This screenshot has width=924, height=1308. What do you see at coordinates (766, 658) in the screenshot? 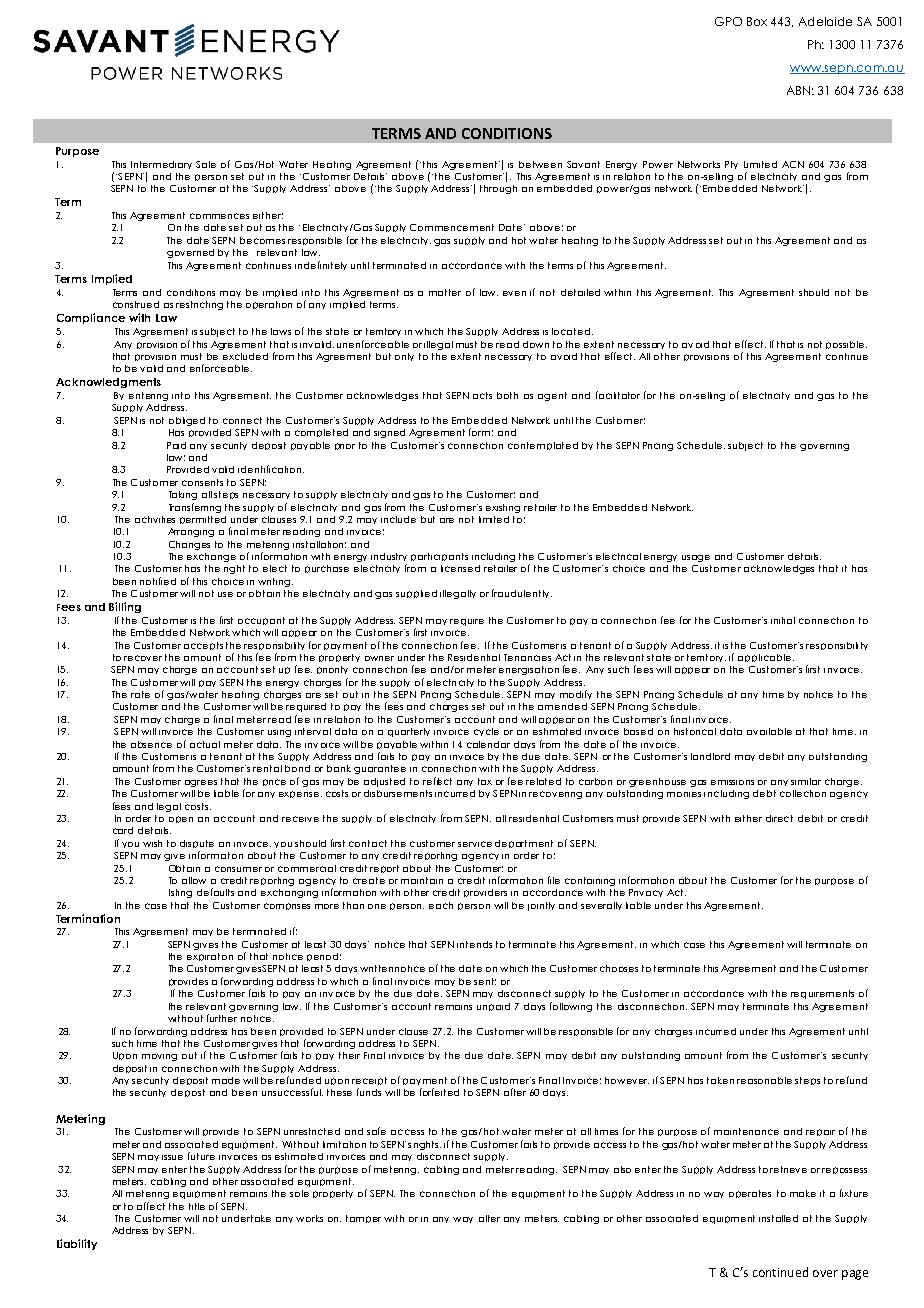
I see `applicable` at bounding box center [766, 658].
